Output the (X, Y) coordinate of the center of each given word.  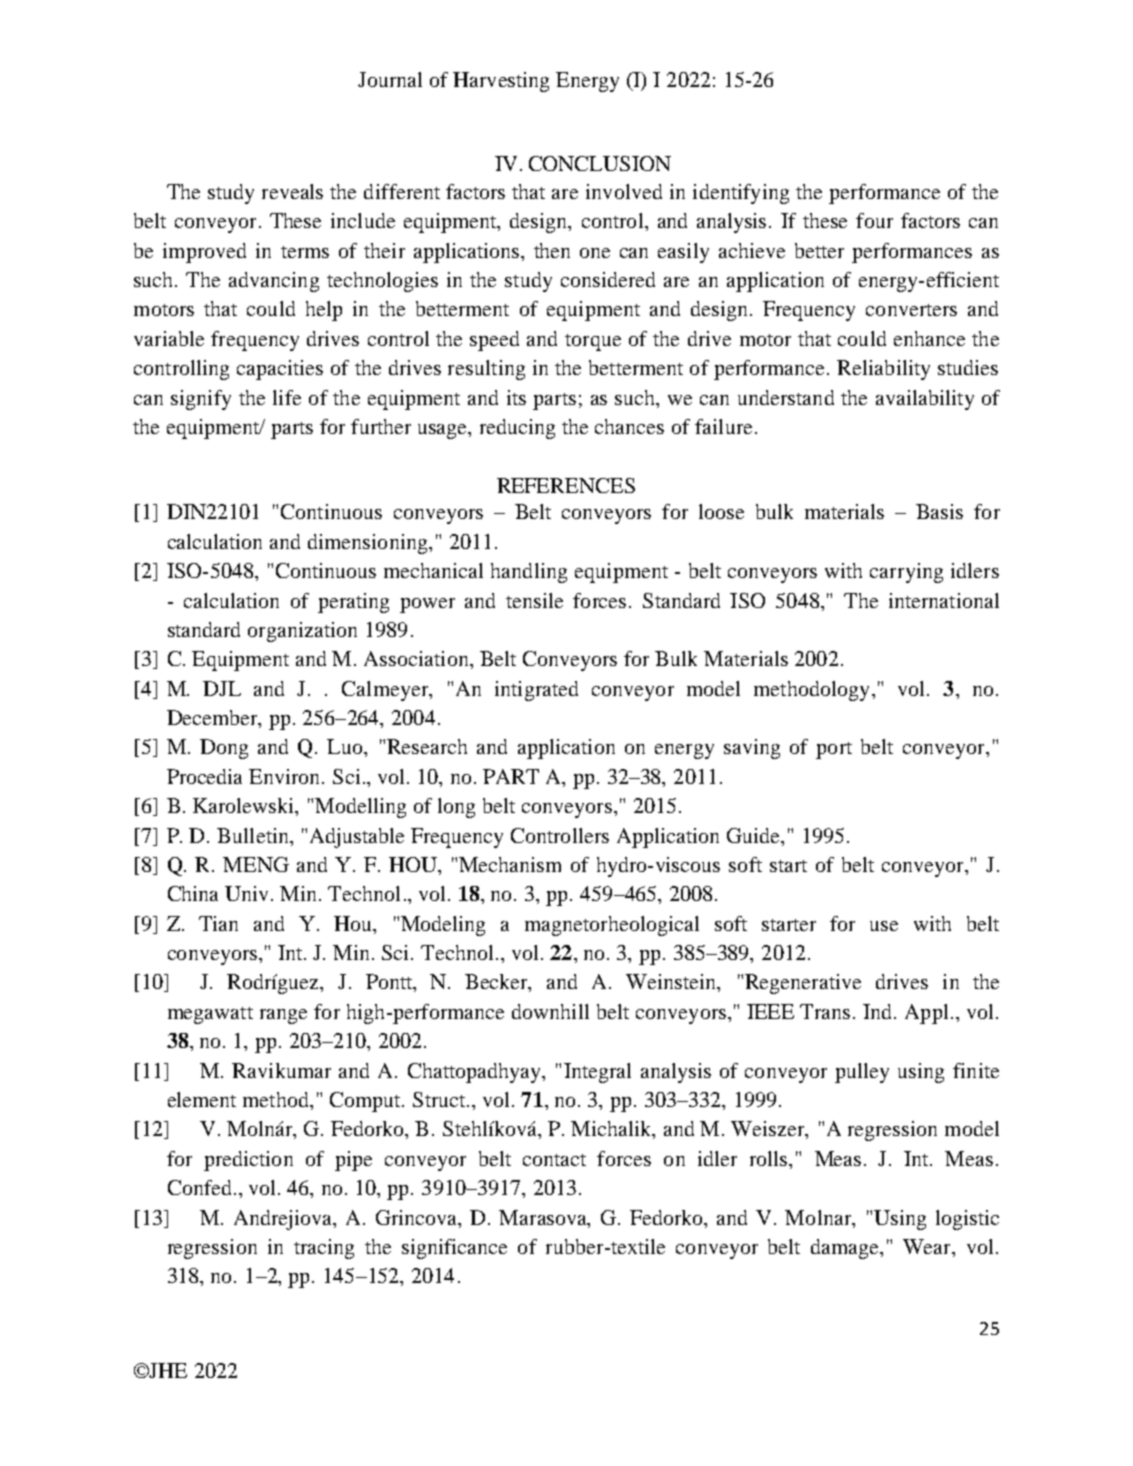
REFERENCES (566, 485)
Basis (939, 511)
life (287, 397)
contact (554, 1160)
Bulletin (254, 835)
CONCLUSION (600, 163)
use (884, 926)
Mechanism (510, 864)
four (874, 220)
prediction (248, 1161)
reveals (292, 191)
